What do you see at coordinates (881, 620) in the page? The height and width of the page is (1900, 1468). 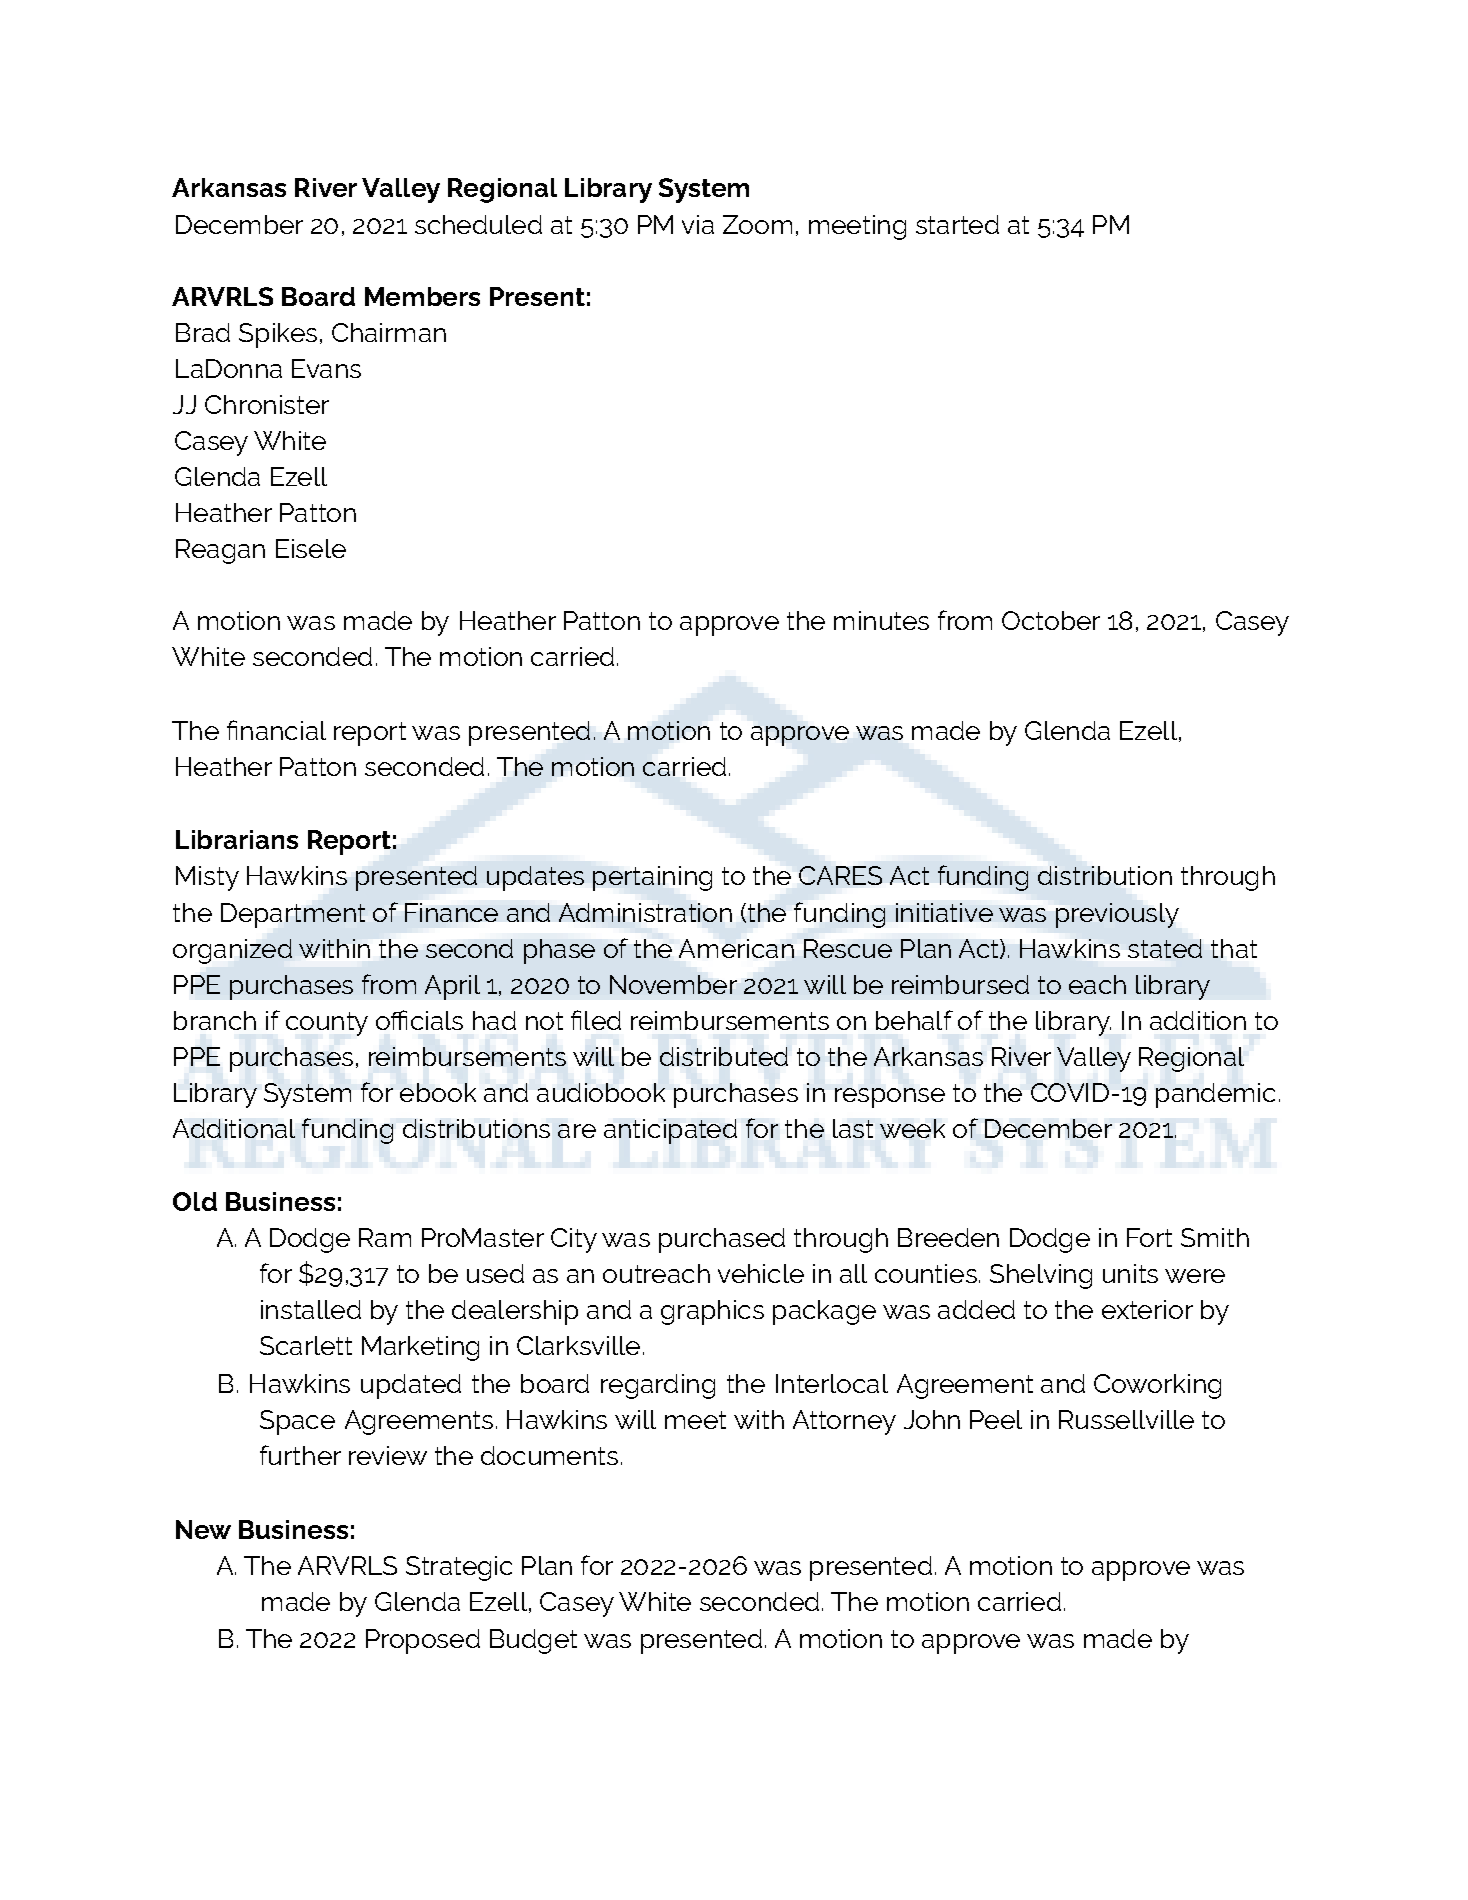 I see `minutes` at bounding box center [881, 620].
